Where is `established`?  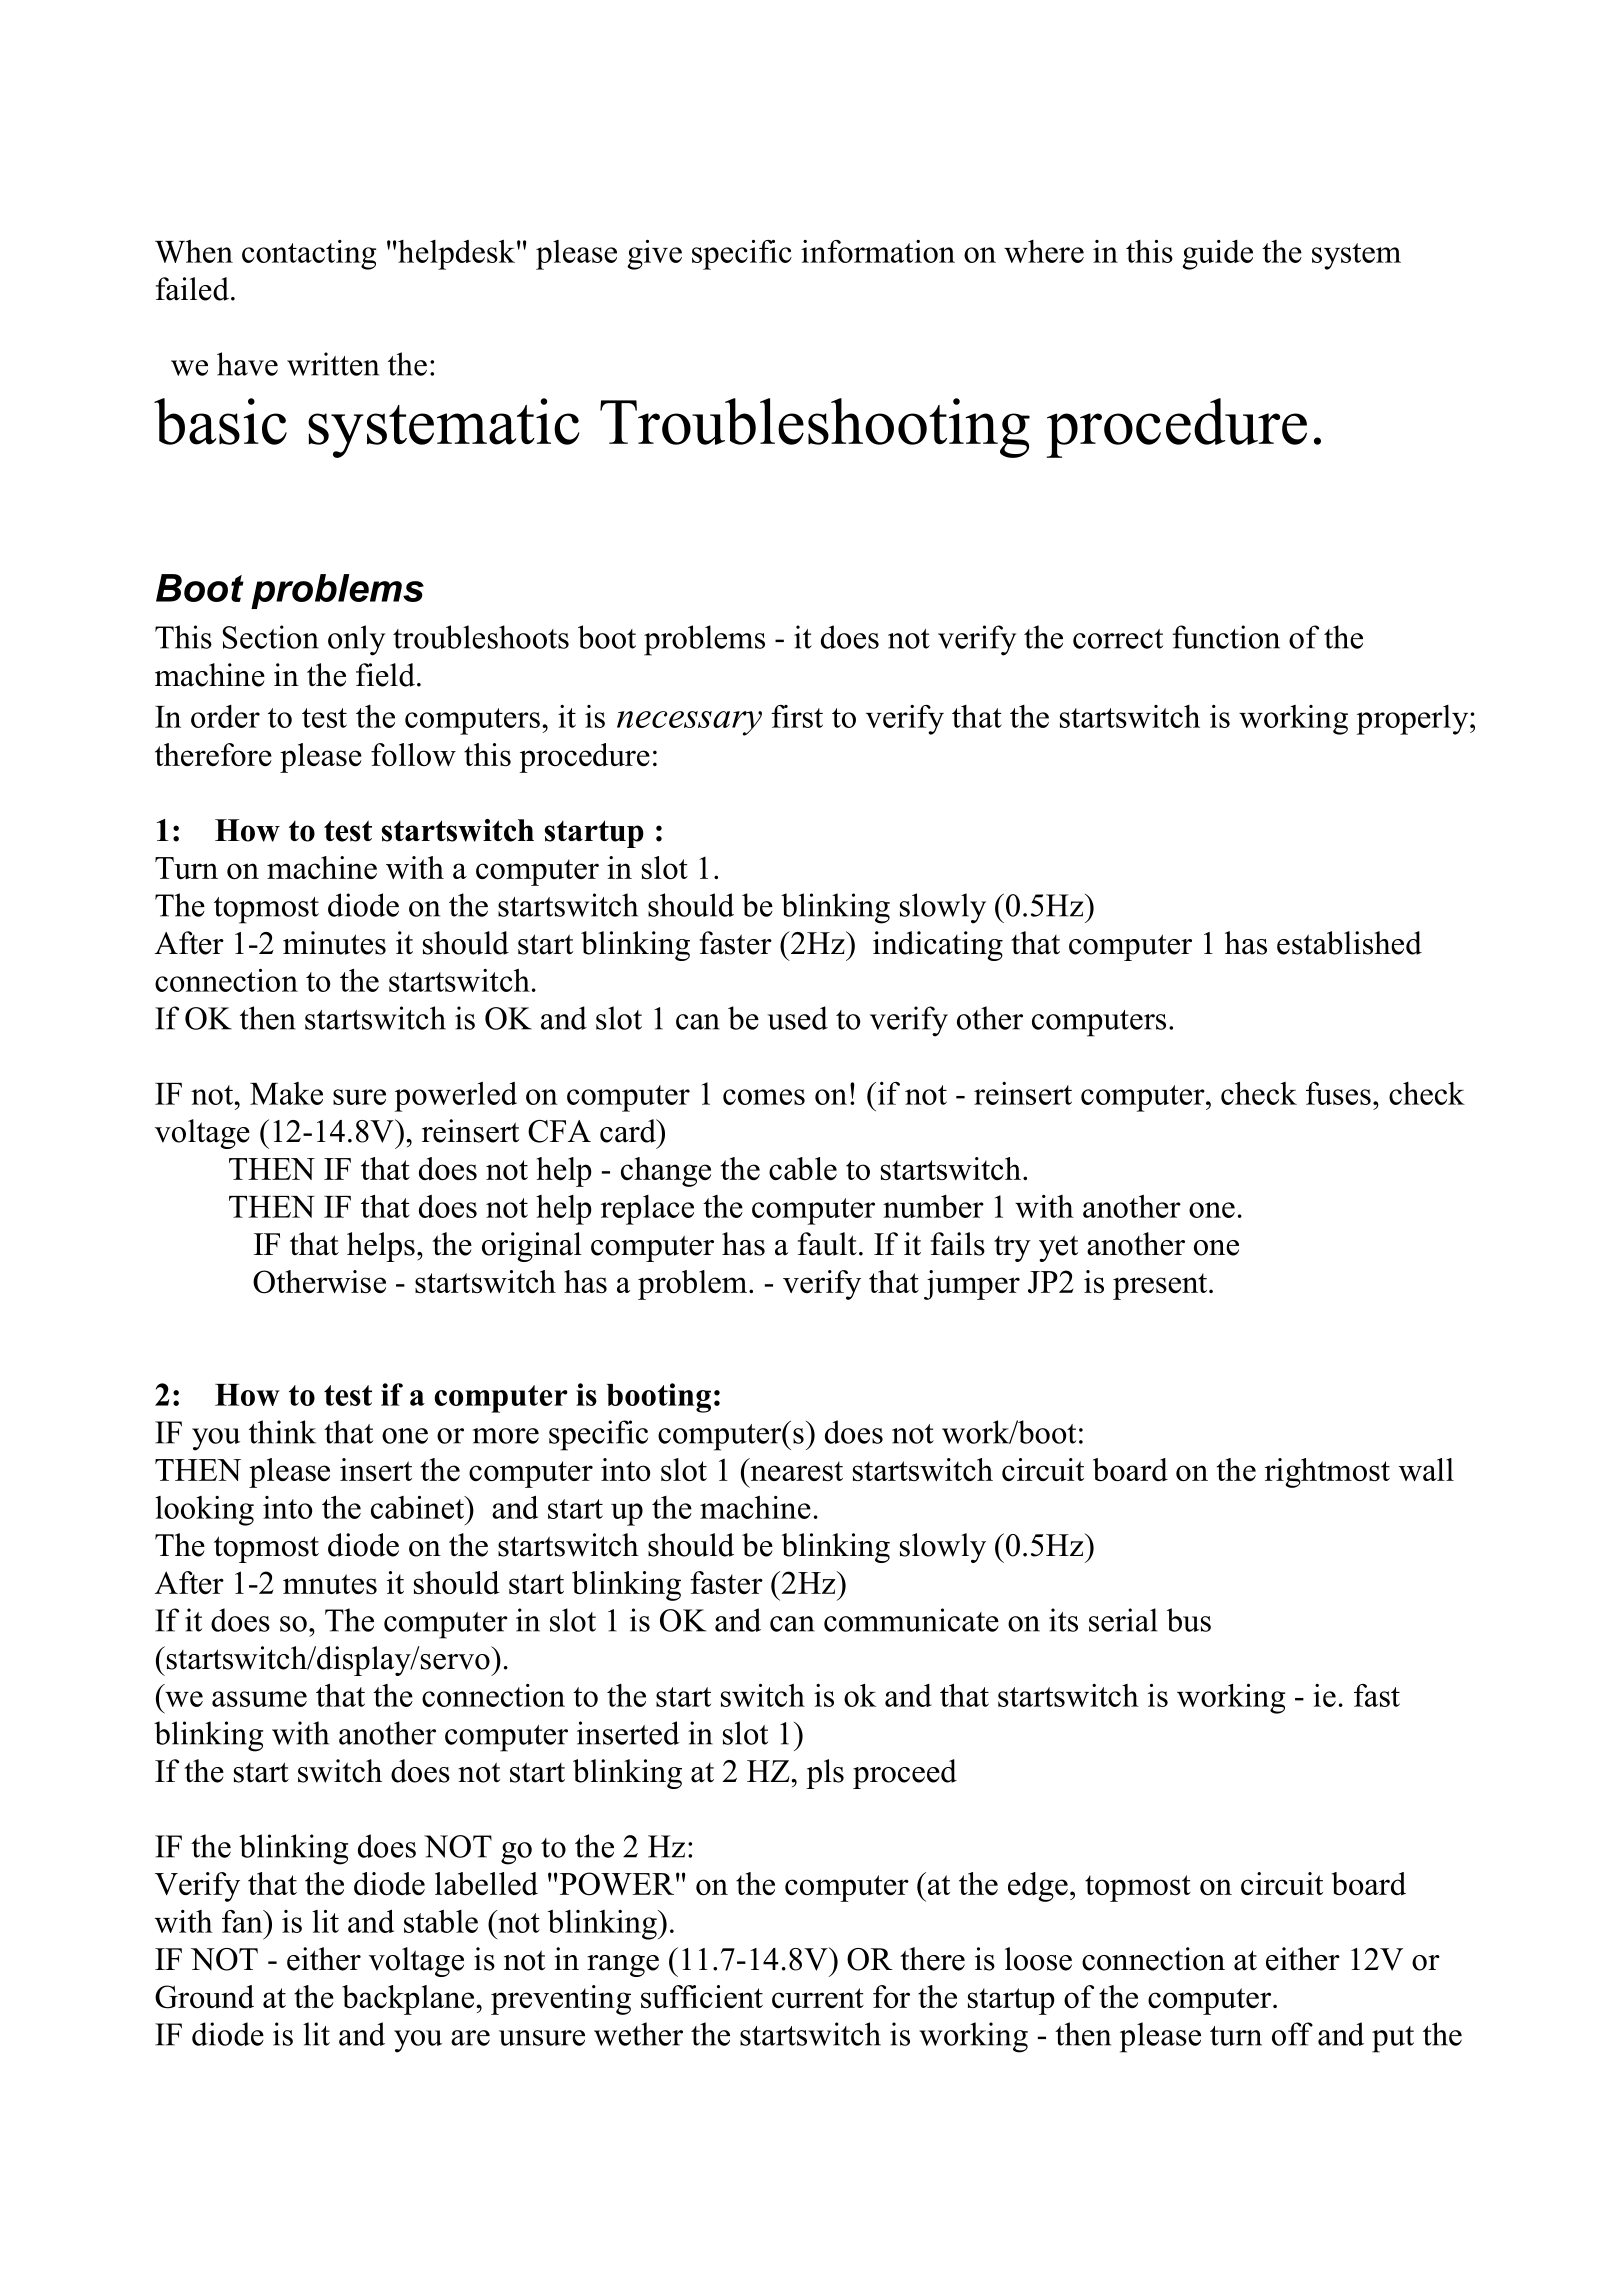 established is located at coordinates (1349, 943).
